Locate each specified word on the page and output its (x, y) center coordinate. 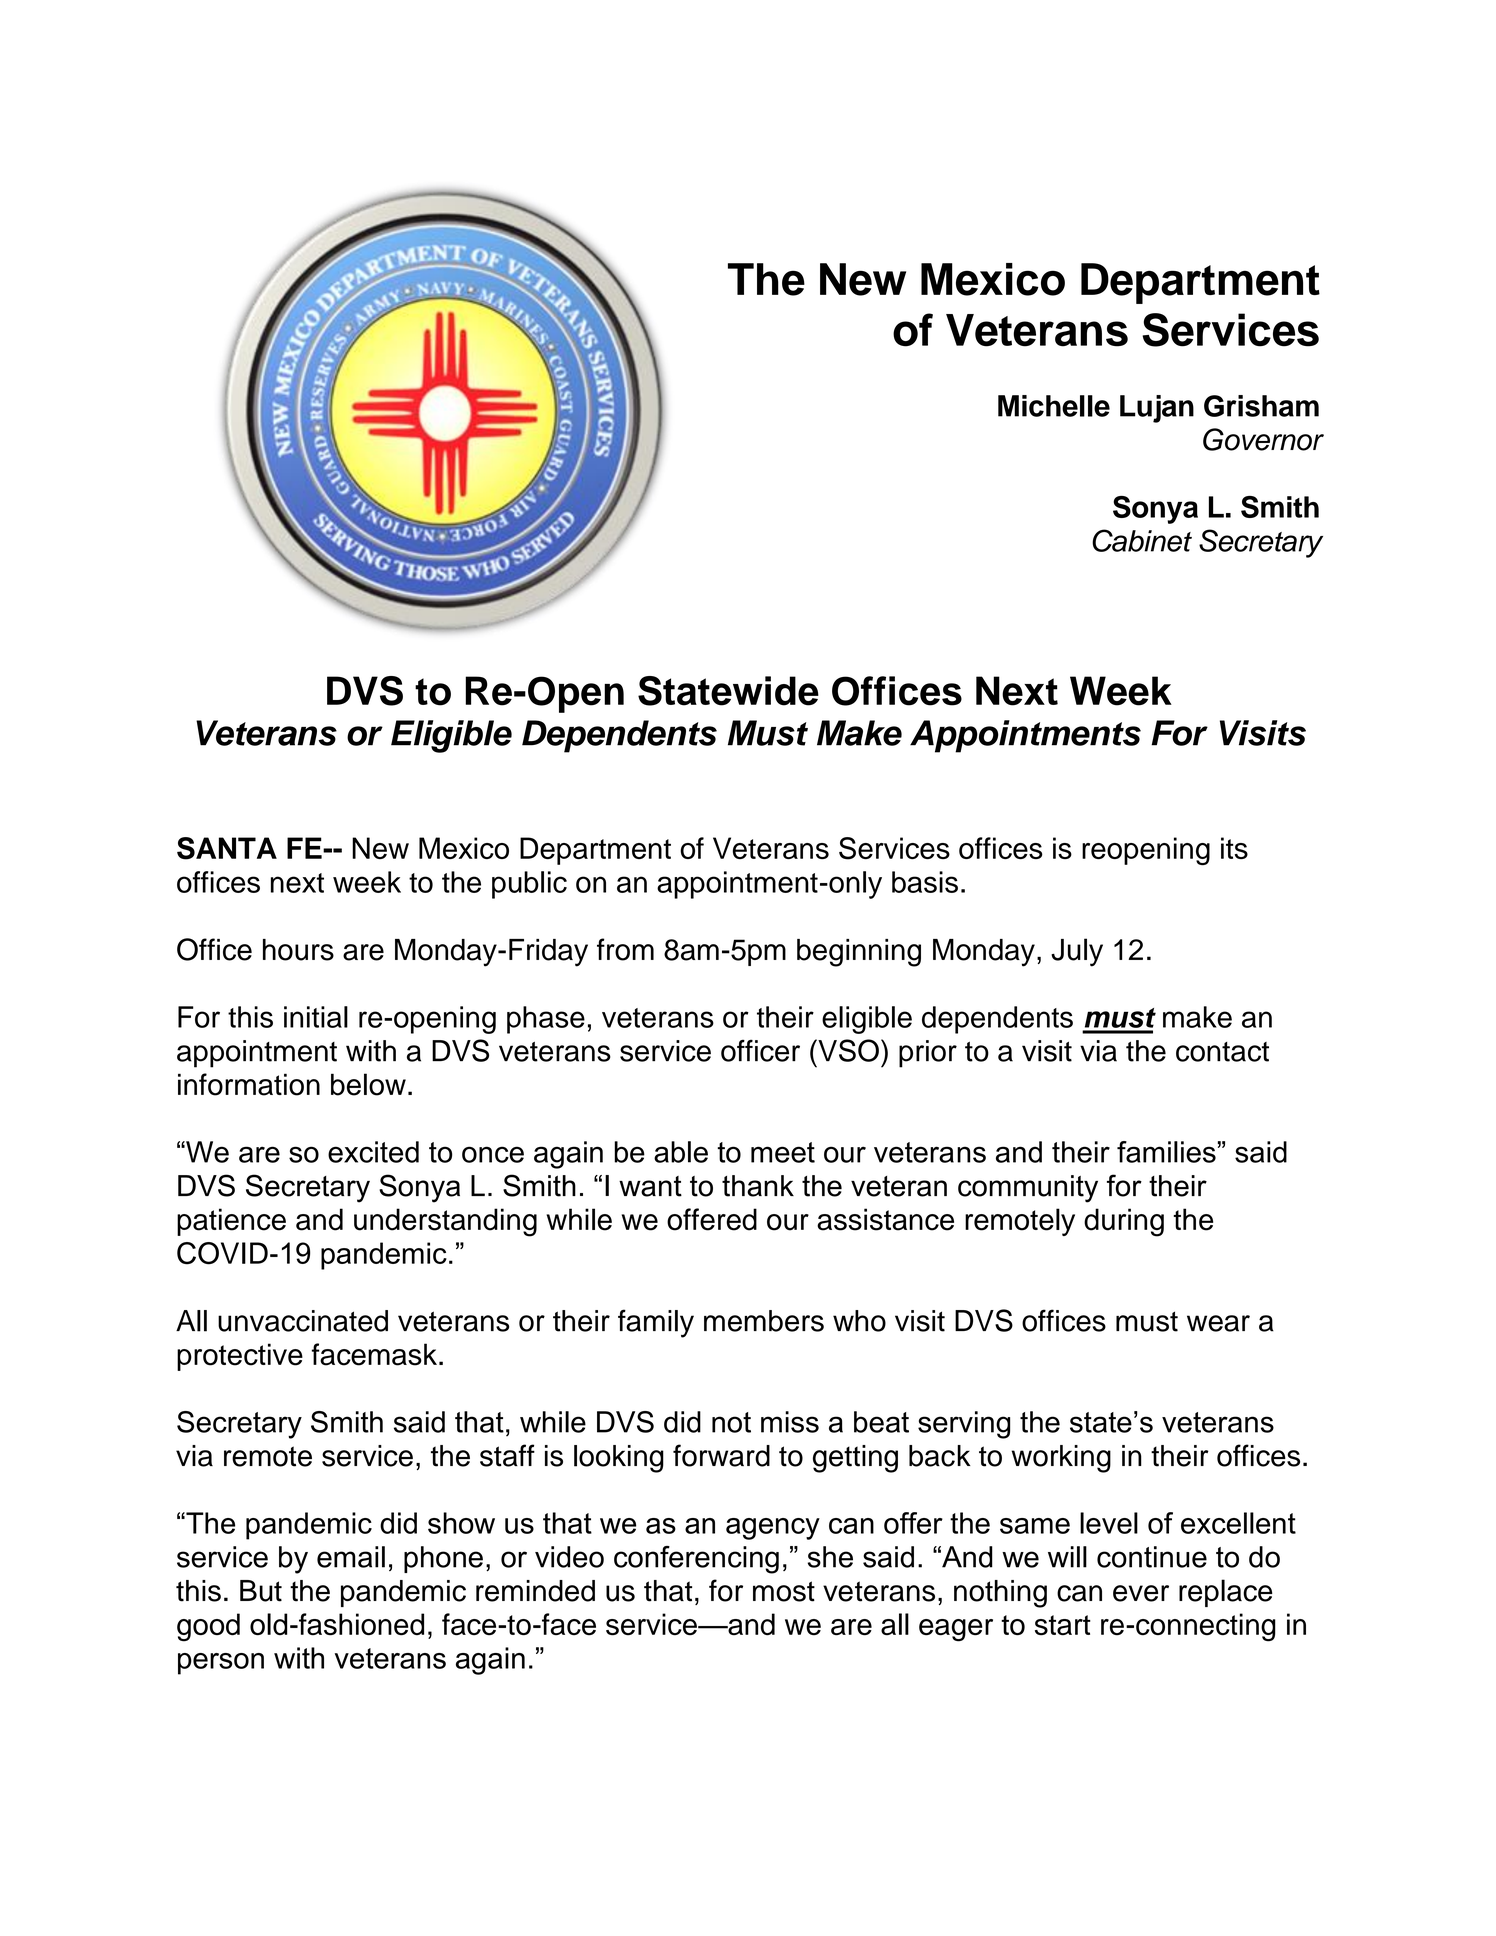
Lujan (1157, 409)
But (261, 1591)
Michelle (1054, 406)
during (1124, 1222)
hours (298, 950)
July (1077, 952)
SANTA (227, 848)
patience (231, 1222)
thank (758, 1186)
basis (925, 882)
